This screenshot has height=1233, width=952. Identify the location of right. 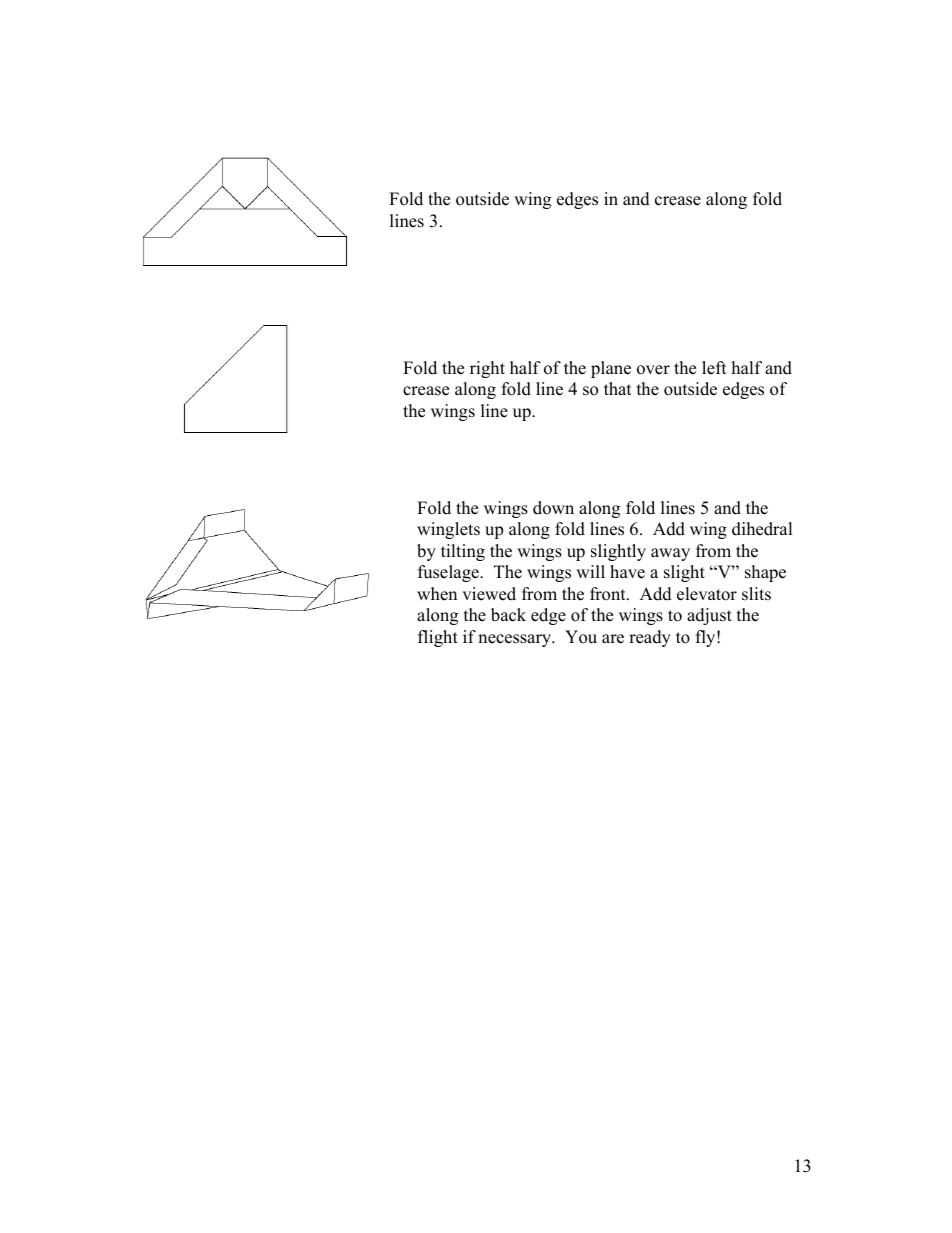
(487, 369).
